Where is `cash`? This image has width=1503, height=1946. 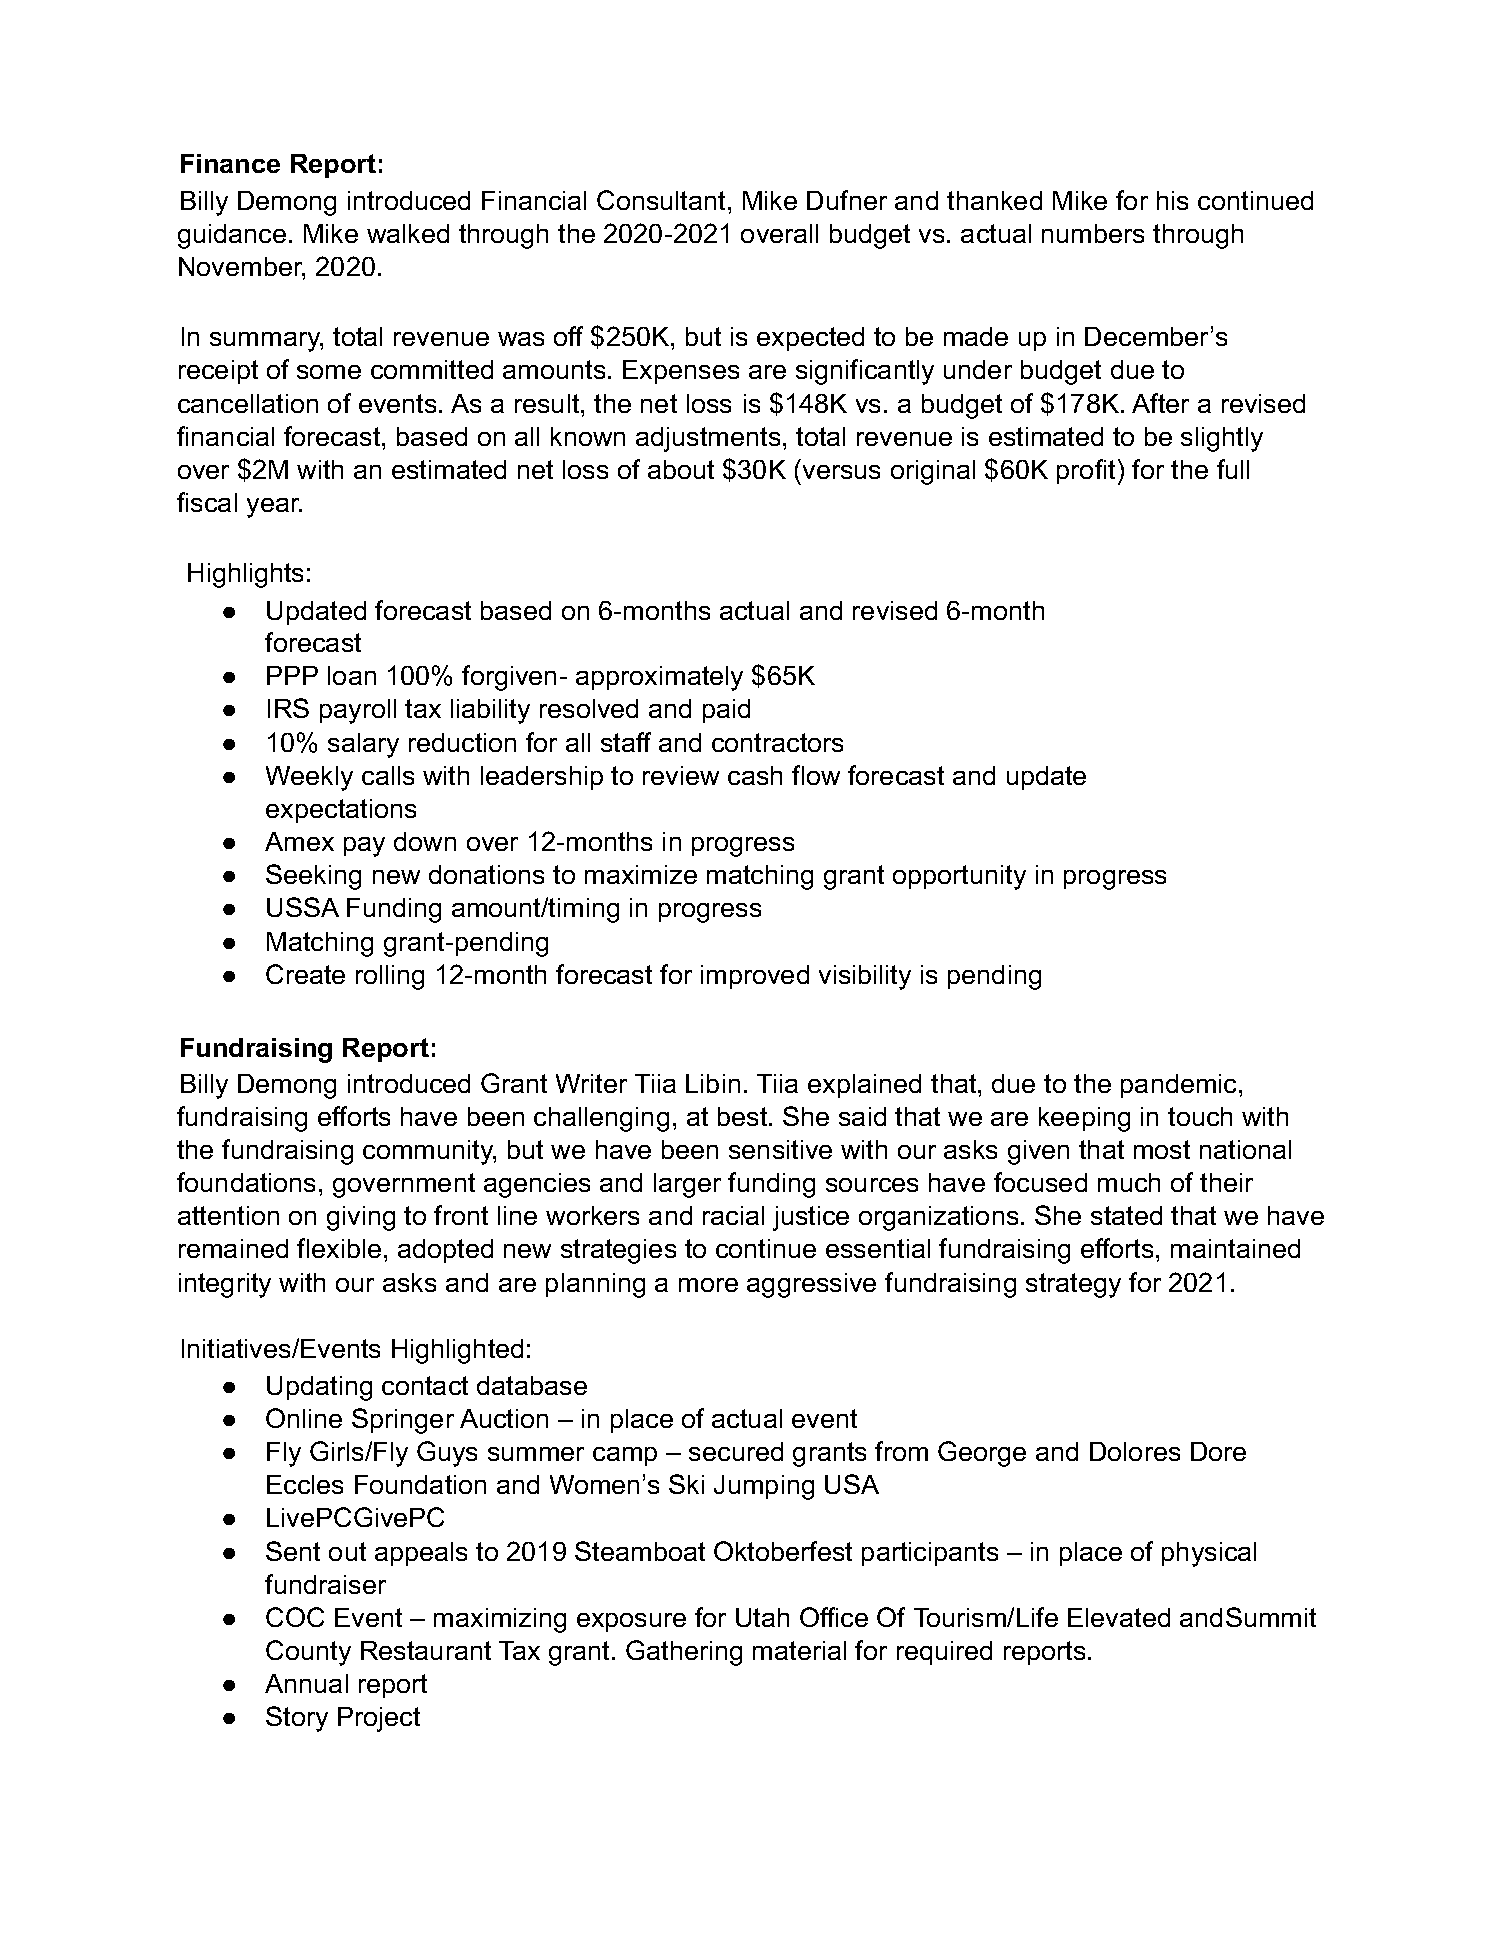
cash is located at coordinates (755, 775).
